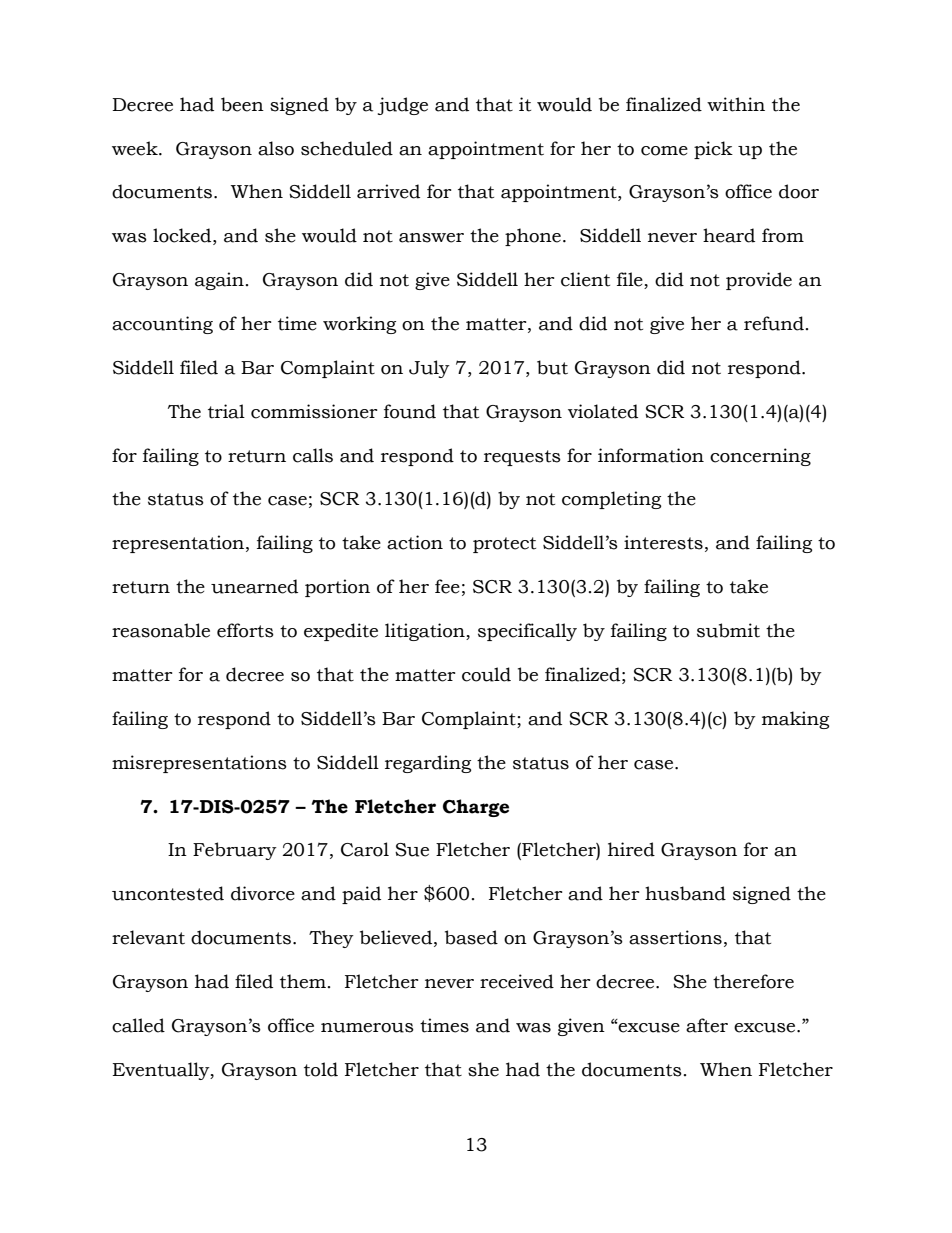  Describe the element at coordinates (517, 981) in the page. I see `received` at that location.
